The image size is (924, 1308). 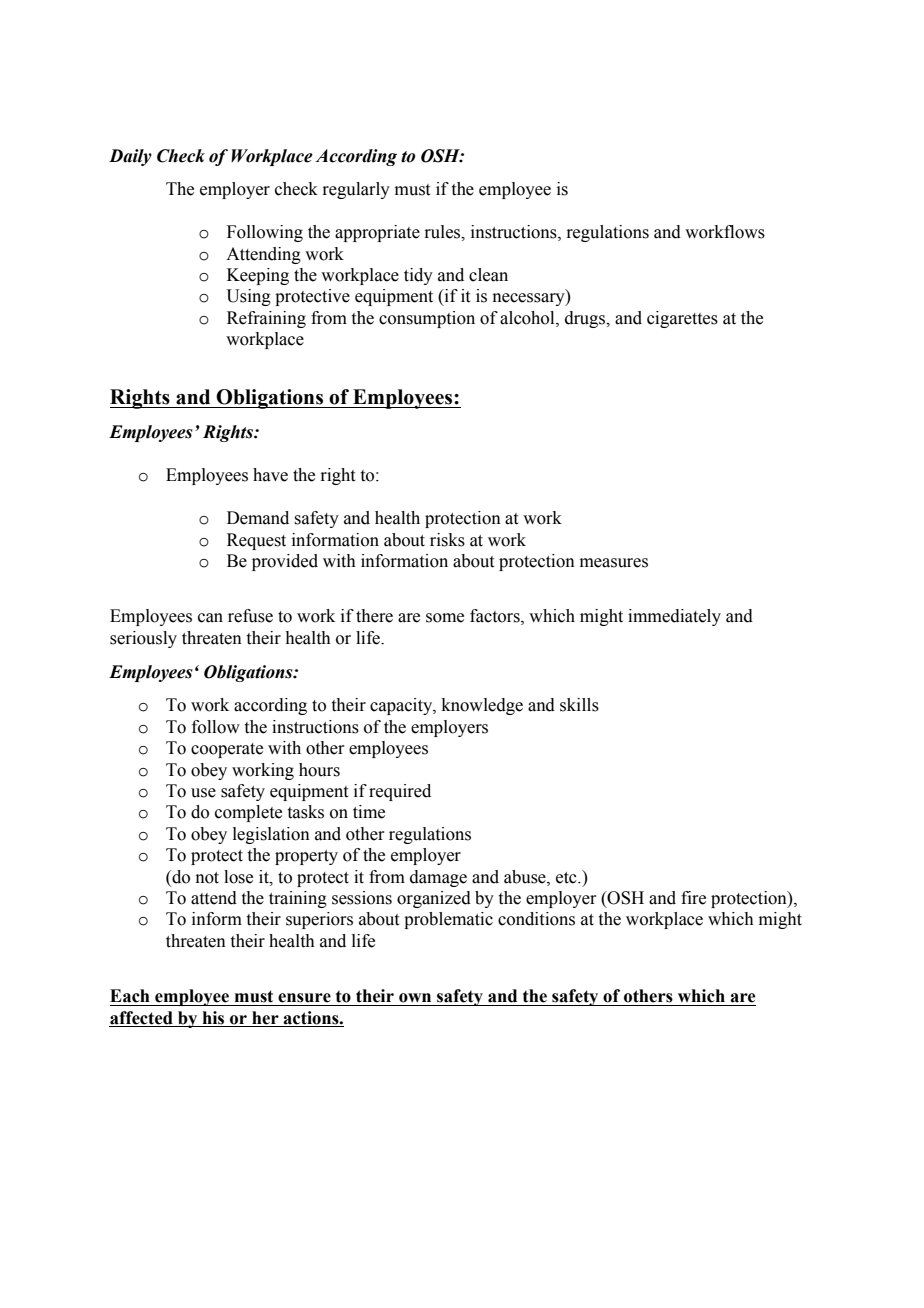 What do you see at coordinates (579, 705) in the document?
I see `skills` at bounding box center [579, 705].
